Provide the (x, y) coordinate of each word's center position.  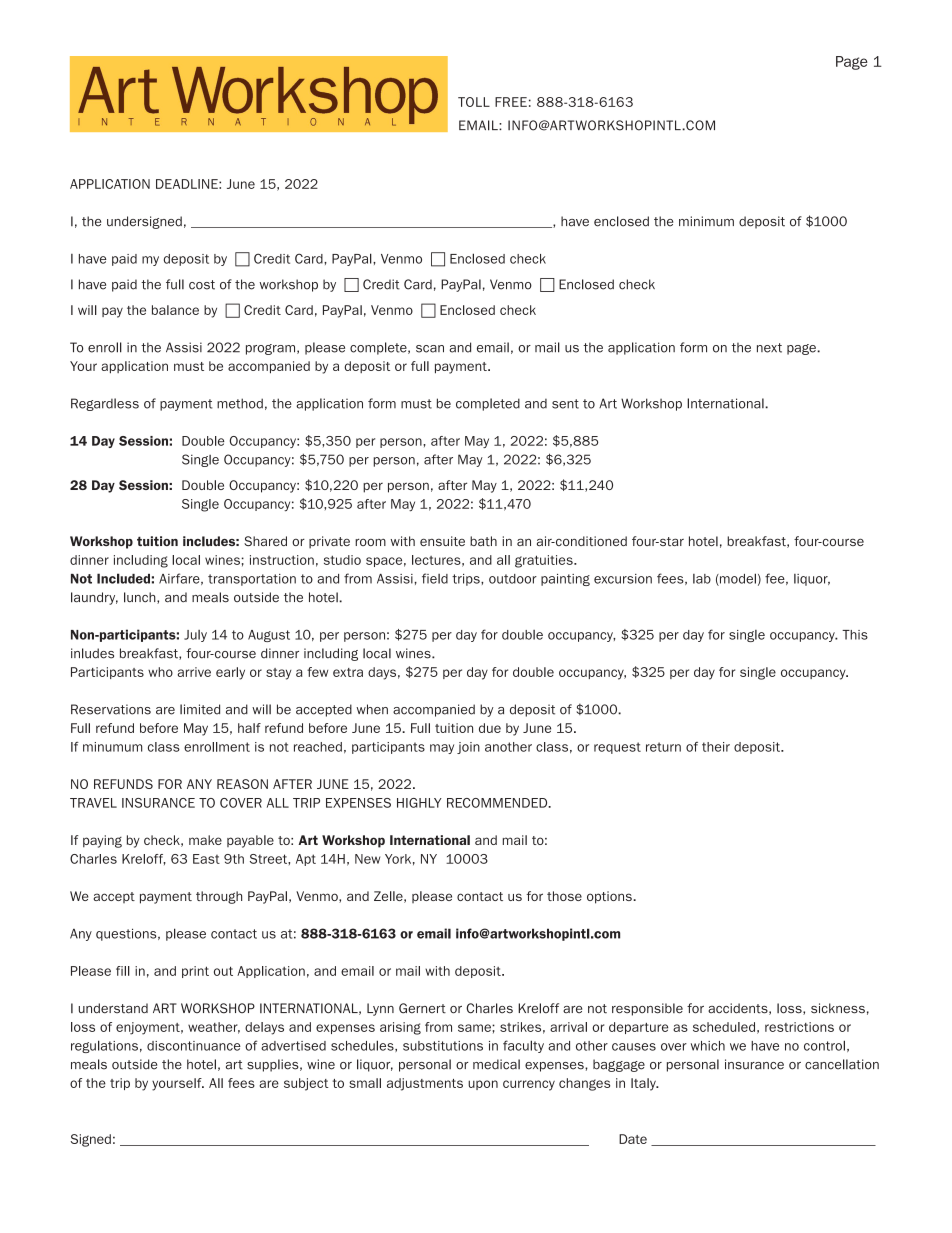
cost (202, 285)
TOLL (474, 102)
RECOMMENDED (498, 803)
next (769, 348)
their (716, 747)
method (240, 403)
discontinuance (194, 1046)
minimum (706, 221)
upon (483, 1085)
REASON (242, 784)
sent (565, 404)
